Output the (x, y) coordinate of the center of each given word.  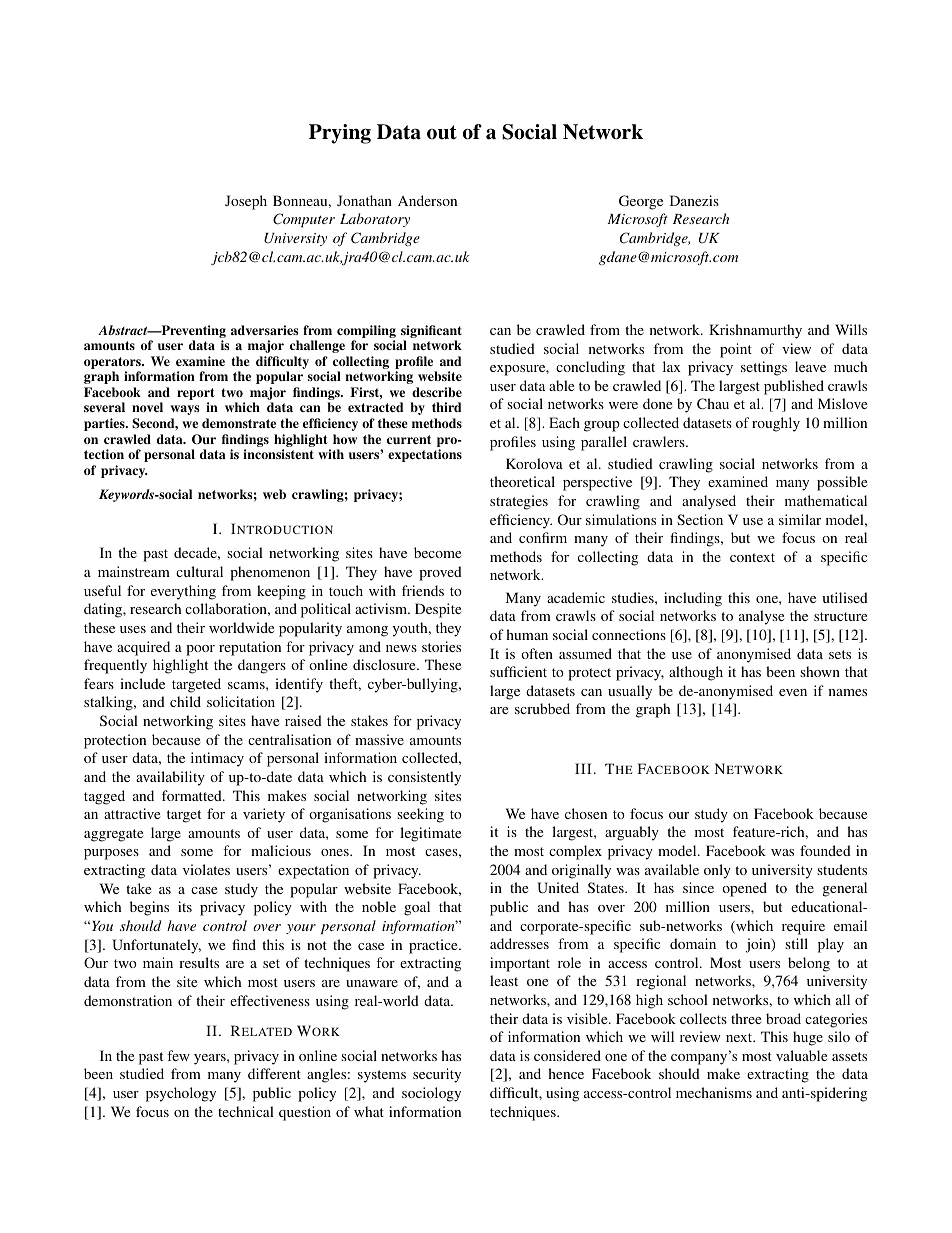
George (641, 202)
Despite (438, 610)
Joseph (246, 202)
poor (200, 650)
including (693, 599)
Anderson (427, 200)
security (437, 1075)
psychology (181, 1094)
